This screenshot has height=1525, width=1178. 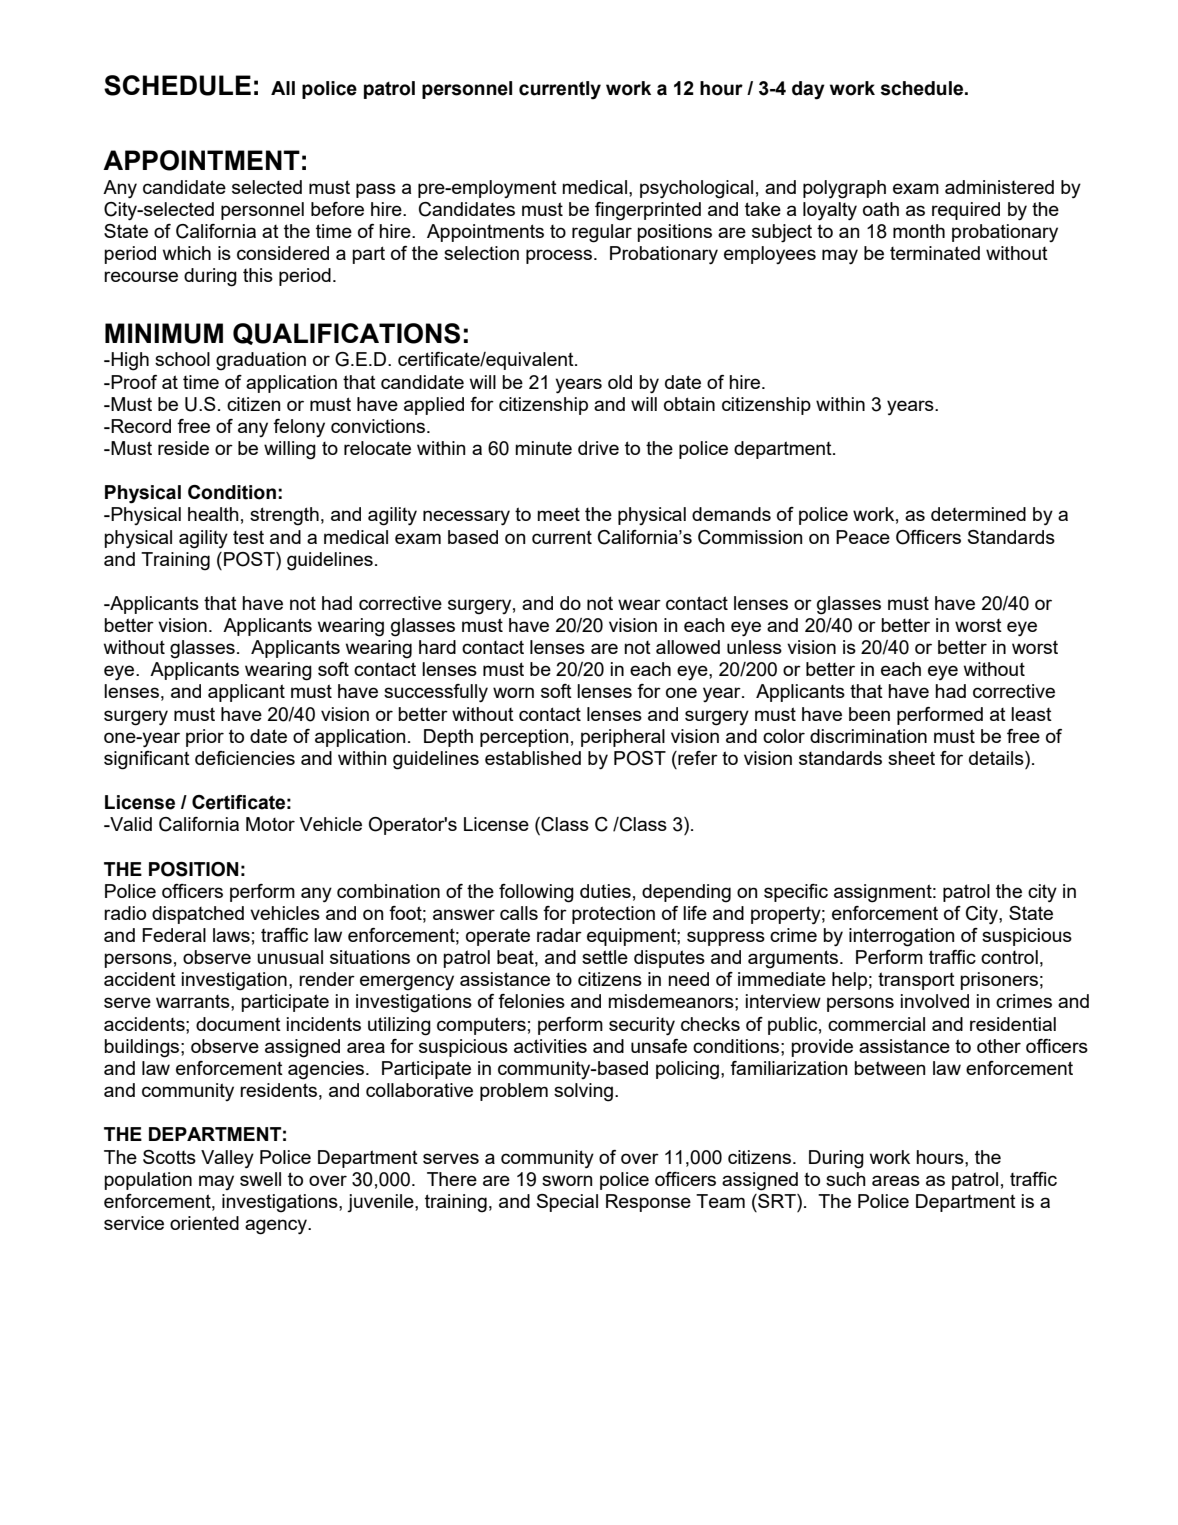 I want to click on Motor, so click(x=270, y=824).
